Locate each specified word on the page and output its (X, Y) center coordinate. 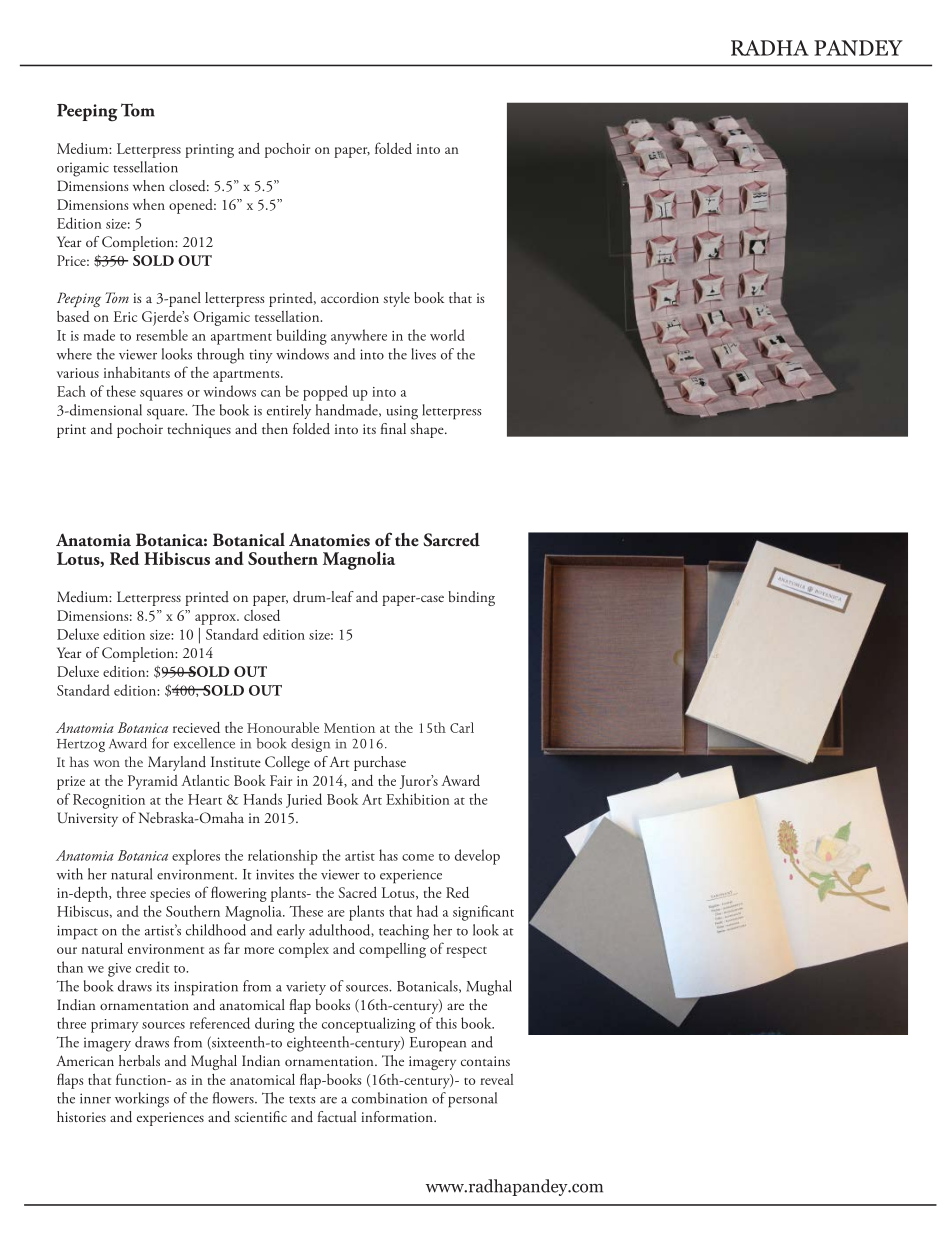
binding (471, 598)
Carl (462, 727)
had (427, 911)
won (107, 763)
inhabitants (137, 372)
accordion (350, 298)
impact (77, 932)
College (287, 763)
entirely (289, 411)
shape (428, 430)
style (396, 299)
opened (192, 206)
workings (142, 1100)
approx (216, 619)
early (291, 931)
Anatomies (329, 540)
